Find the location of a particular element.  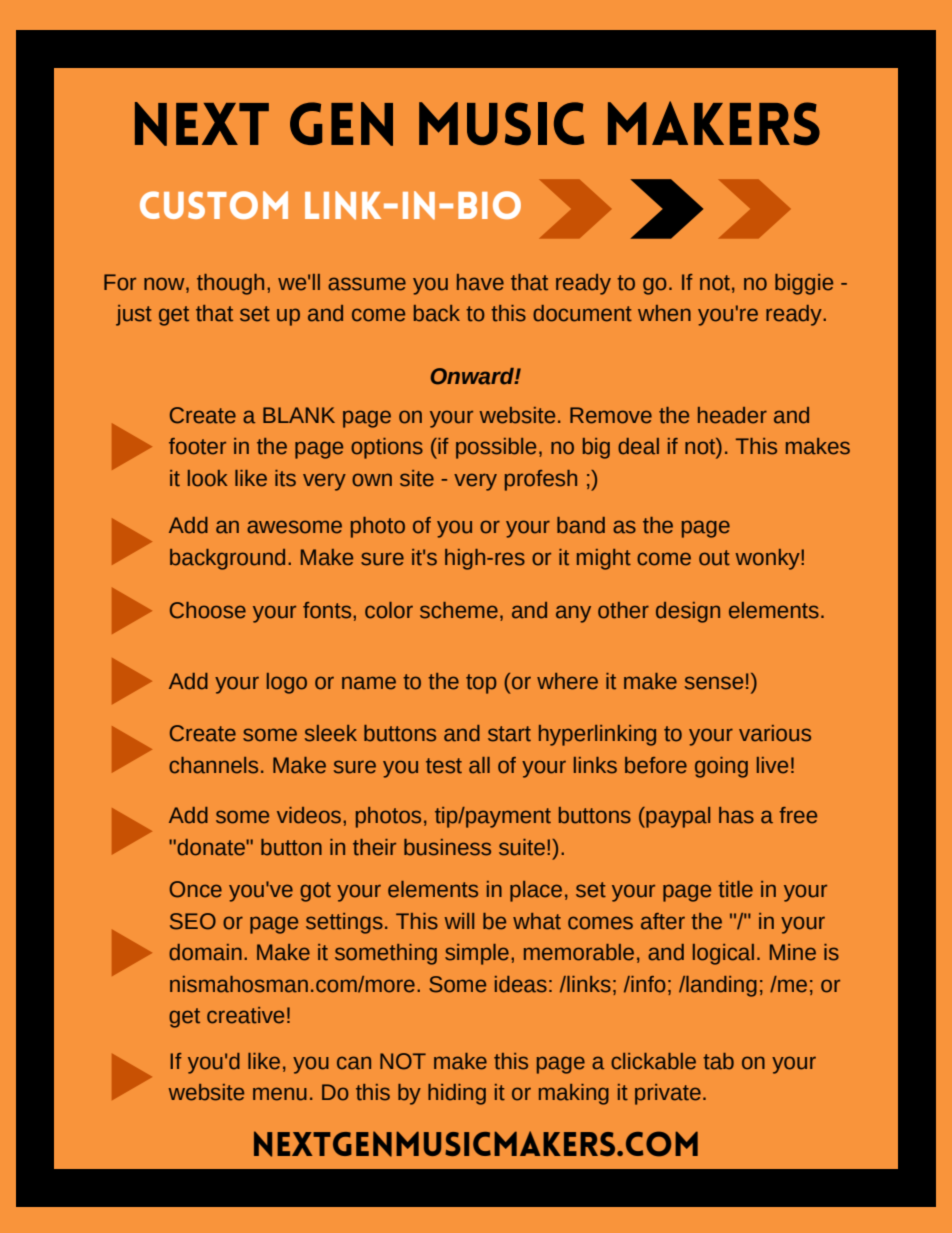

biggie is located at coordinates (804, 284).
